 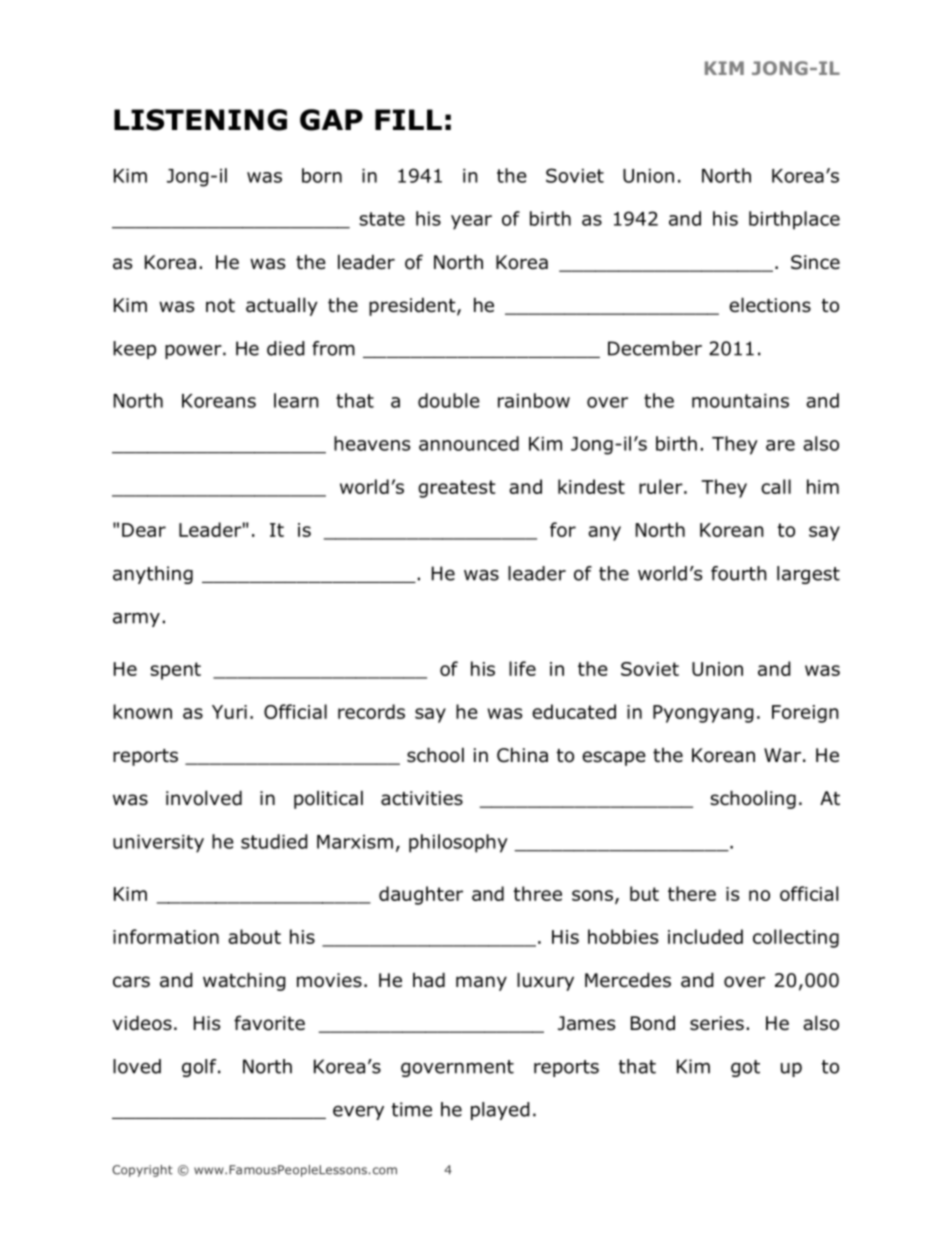 I want to click on double, so click(x=449, y=400).
